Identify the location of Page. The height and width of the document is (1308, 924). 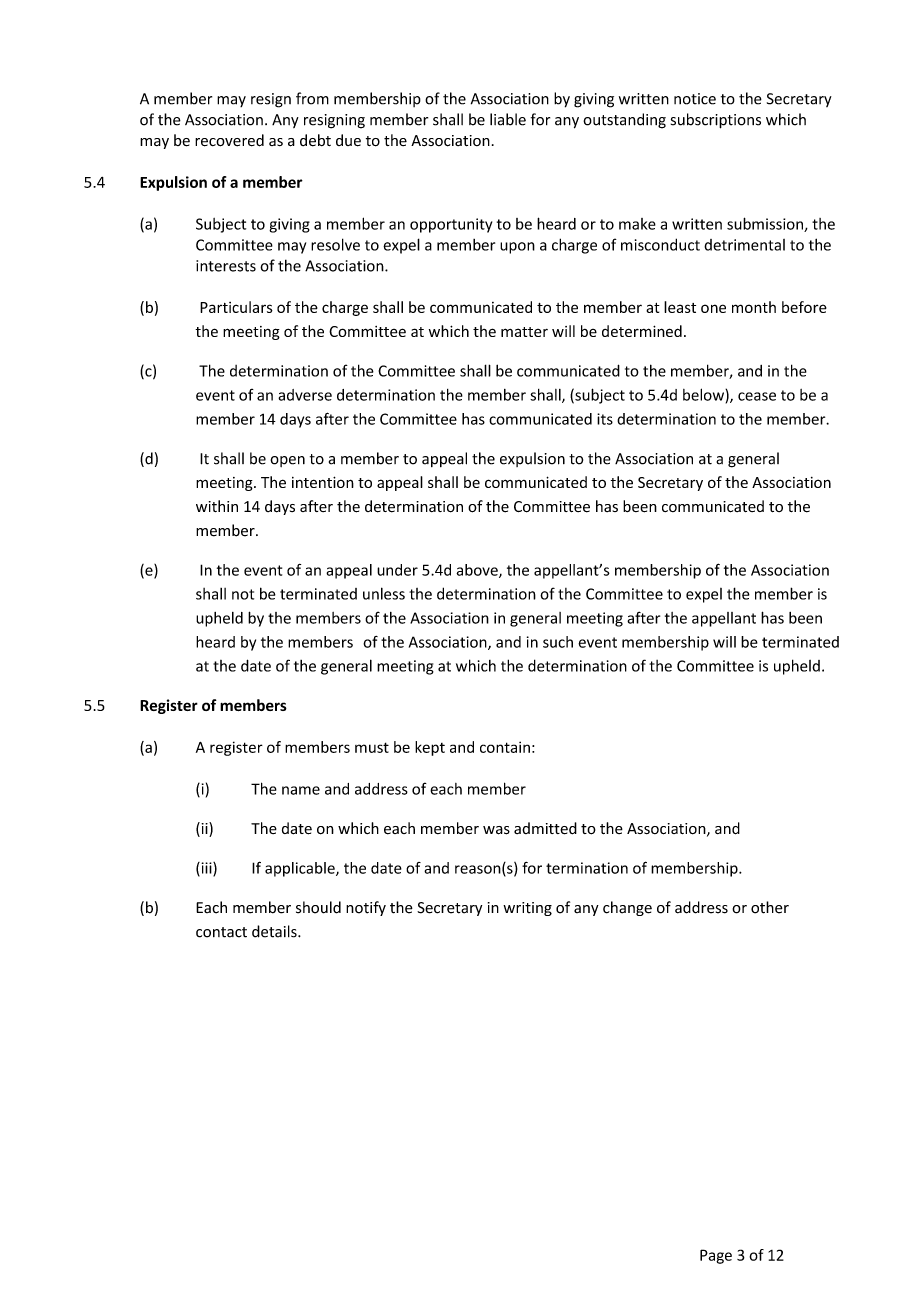
(716, 1256).
